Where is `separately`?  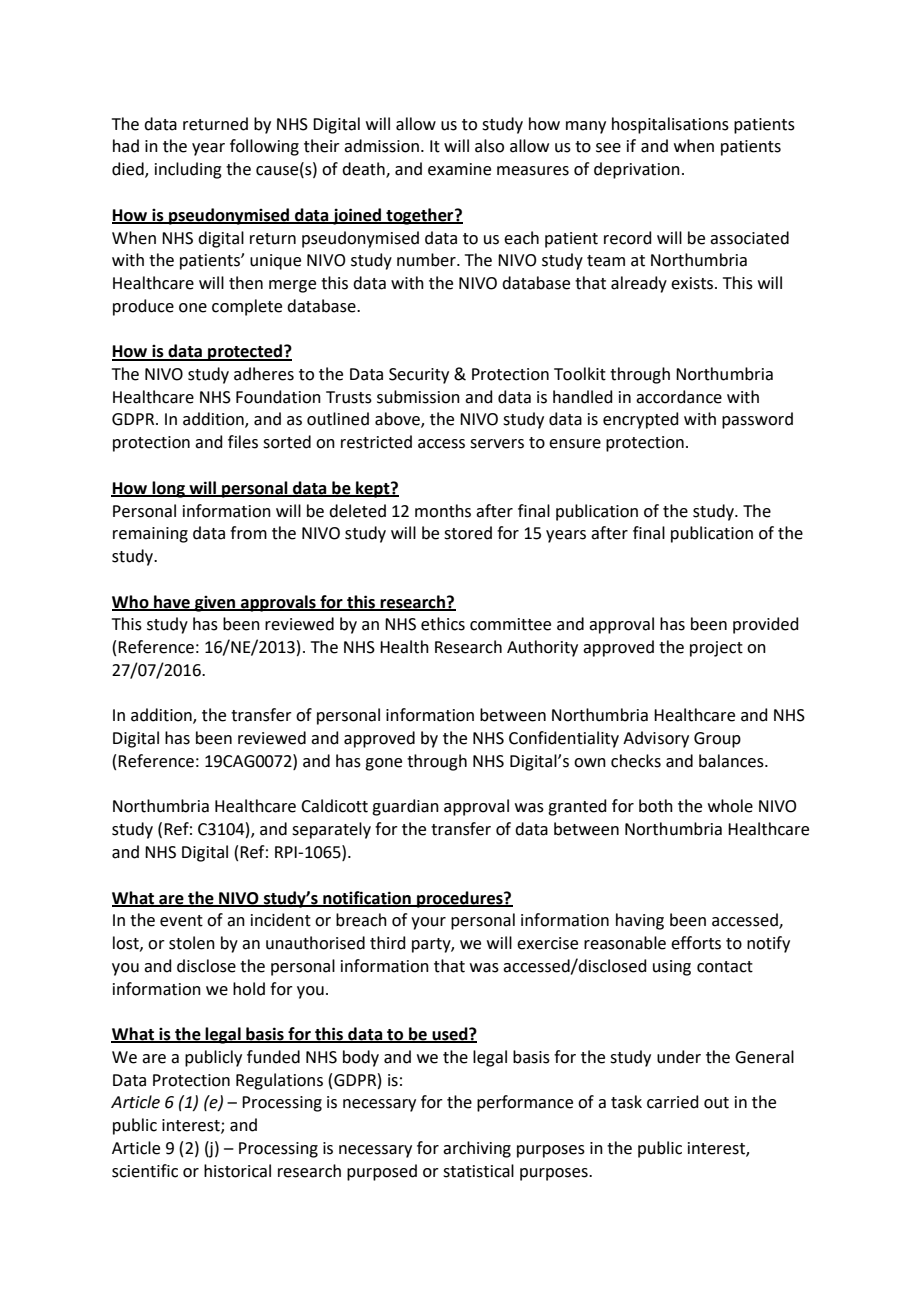
separately is located at coordinates (331, 830).
